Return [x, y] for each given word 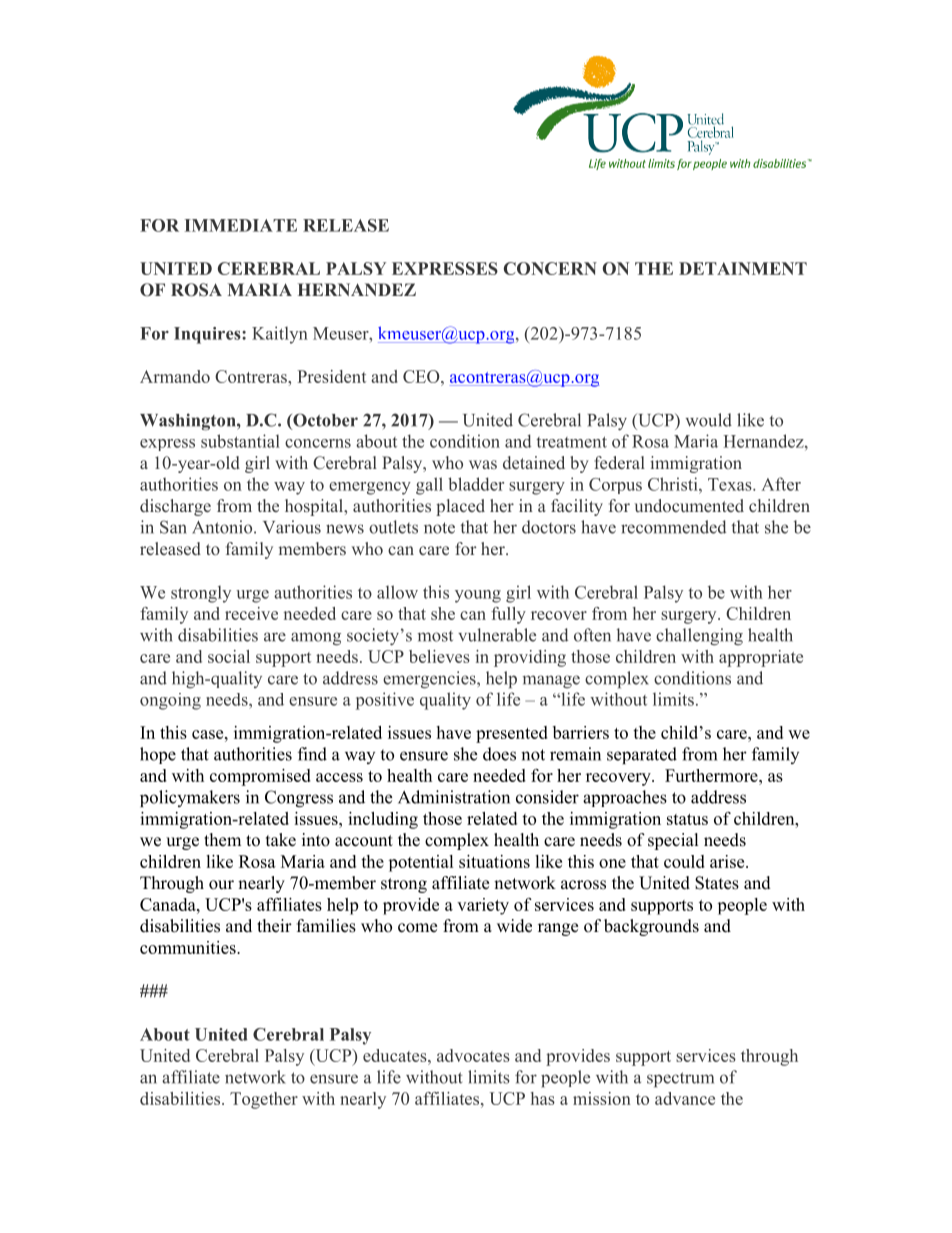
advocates [473, 1055]
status [687, 819]
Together [264, 1100]
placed [460, 507]
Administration [454, 797]
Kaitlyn [280, 335]
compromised [260, 777]
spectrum [680, 1080]
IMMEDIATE [241, 225]
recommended [673, 527]
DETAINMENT [743, 268]
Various [292, 527]
